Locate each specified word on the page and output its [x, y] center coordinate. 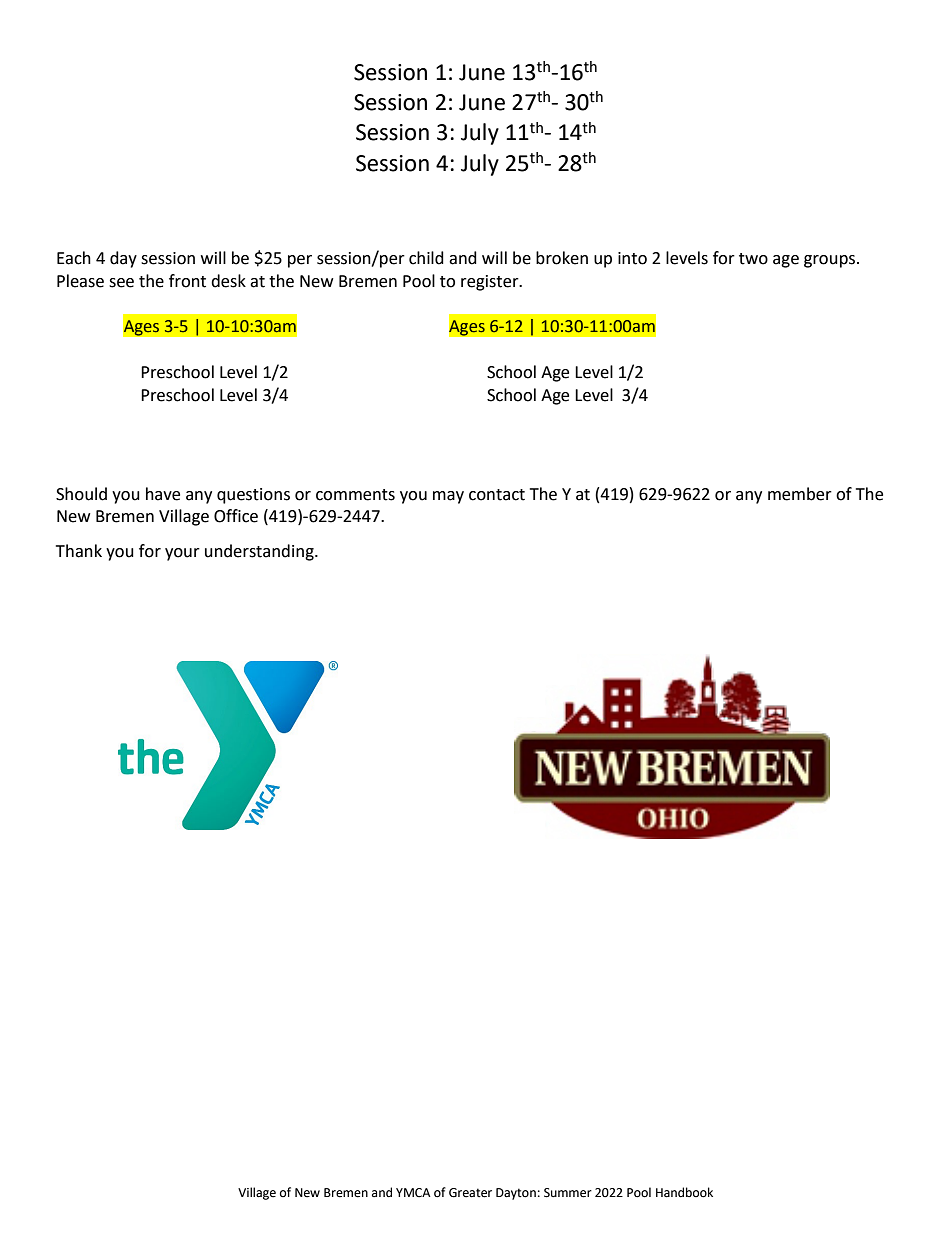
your [182, 554]
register [491, 283]
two [753, 259]
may [448, 497]
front [187, 281]
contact [497, 495]
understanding [260, 552]
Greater [470, 1193]
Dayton [516, 1194]
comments [355, 495]
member [800, 494]
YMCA [413, 1193]
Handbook [684, 1192]
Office [236, 516]
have [163, 494]
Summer [568, 1193]
